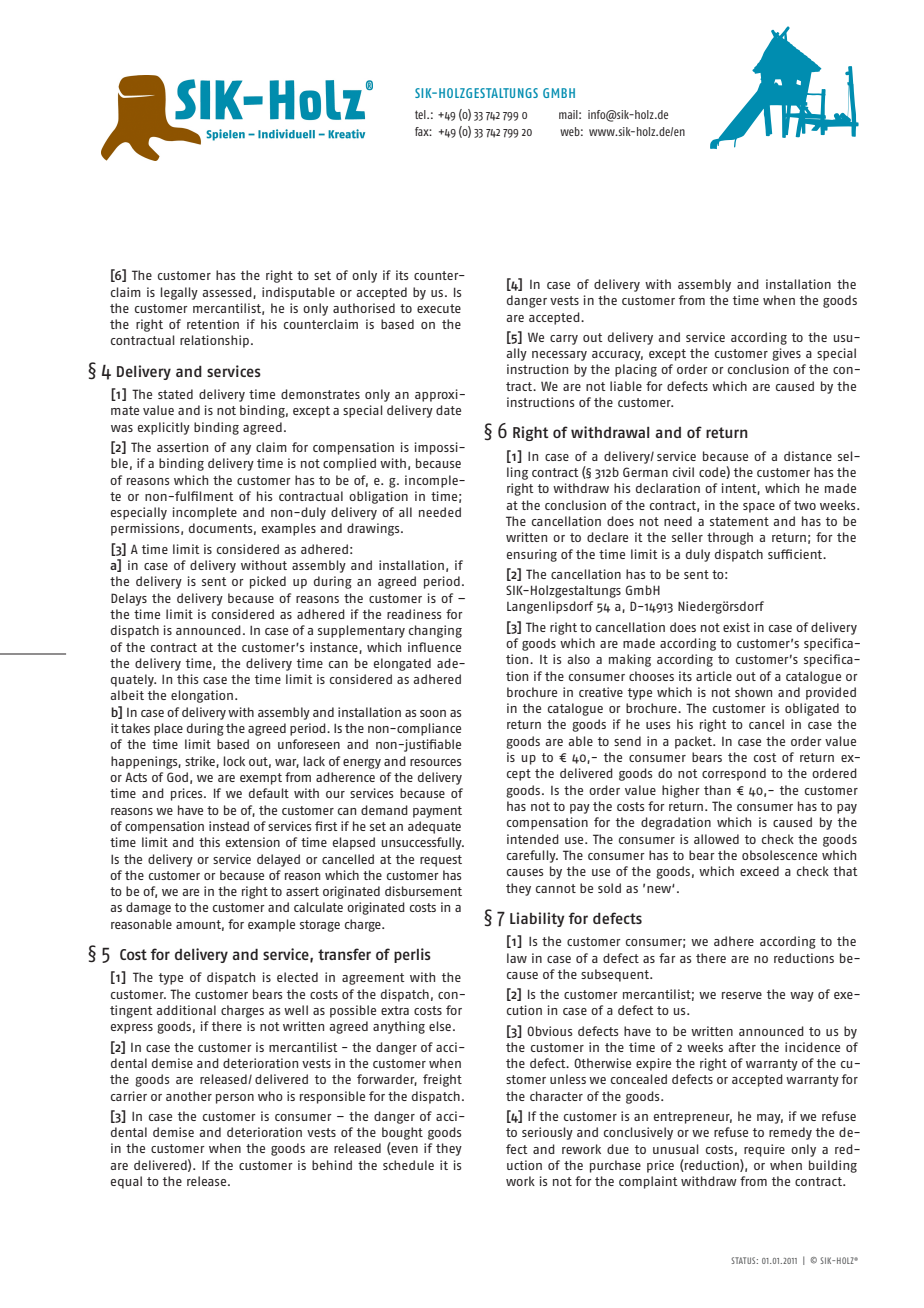  What do you see at coordinates (786, 354) in the screenshot?
I see `gives` at bounding box center [786, 354].
